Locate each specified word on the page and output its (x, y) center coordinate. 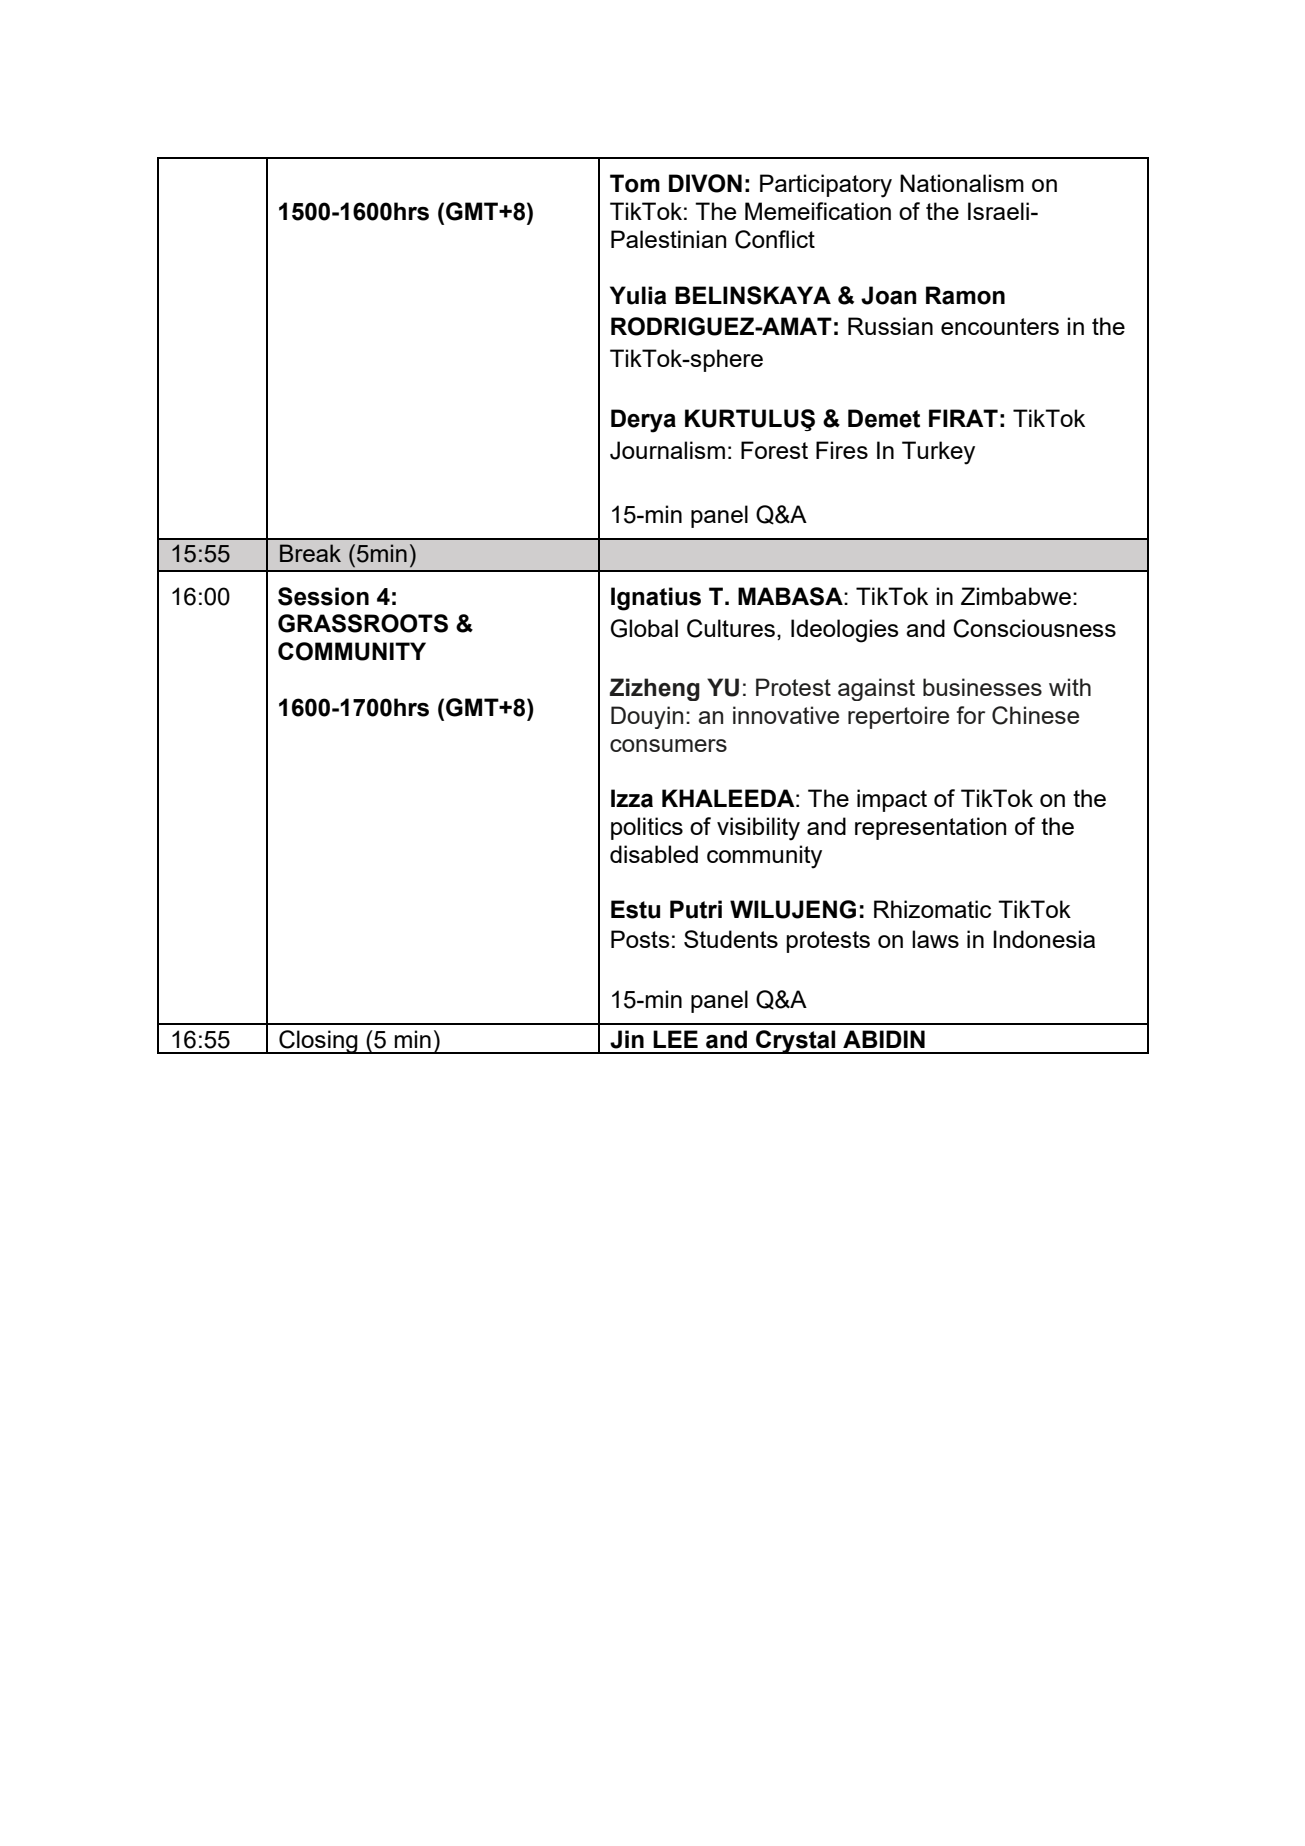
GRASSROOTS (363, 623)
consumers (668, 745)
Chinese (1035, 715)
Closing (318, 1042)
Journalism (667, 450)
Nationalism (962, 183)
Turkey (938, 453)
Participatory (826, 186)
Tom (635, 183)
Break (310, 553)
